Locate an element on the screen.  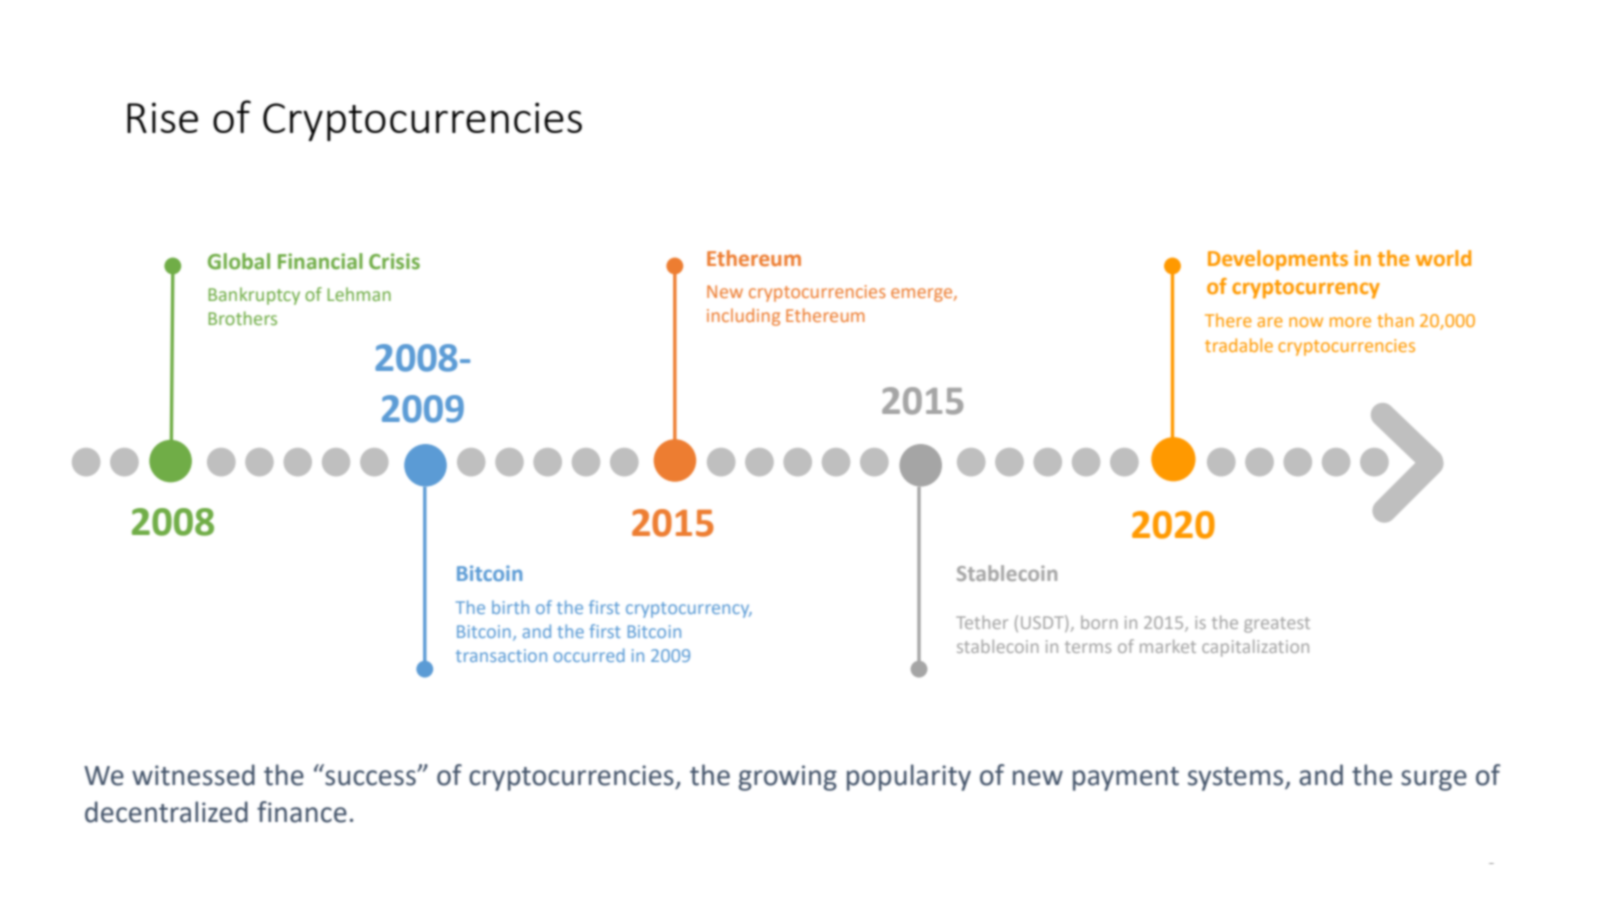
Rise is located at coordinates (162, 117).
